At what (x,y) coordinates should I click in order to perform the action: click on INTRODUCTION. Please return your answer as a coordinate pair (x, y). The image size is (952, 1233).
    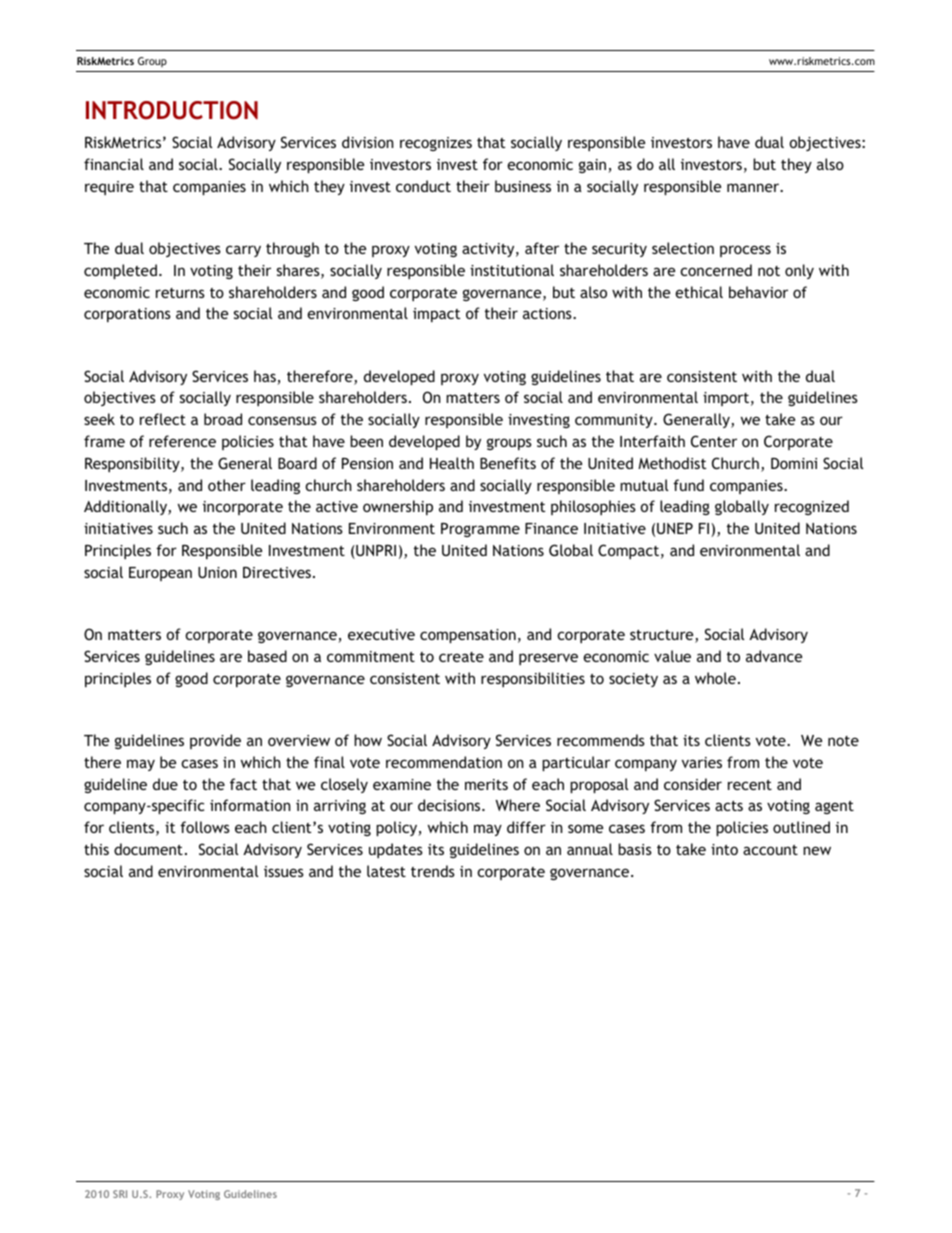
    Looking at the image, I should click on (172, 110).
